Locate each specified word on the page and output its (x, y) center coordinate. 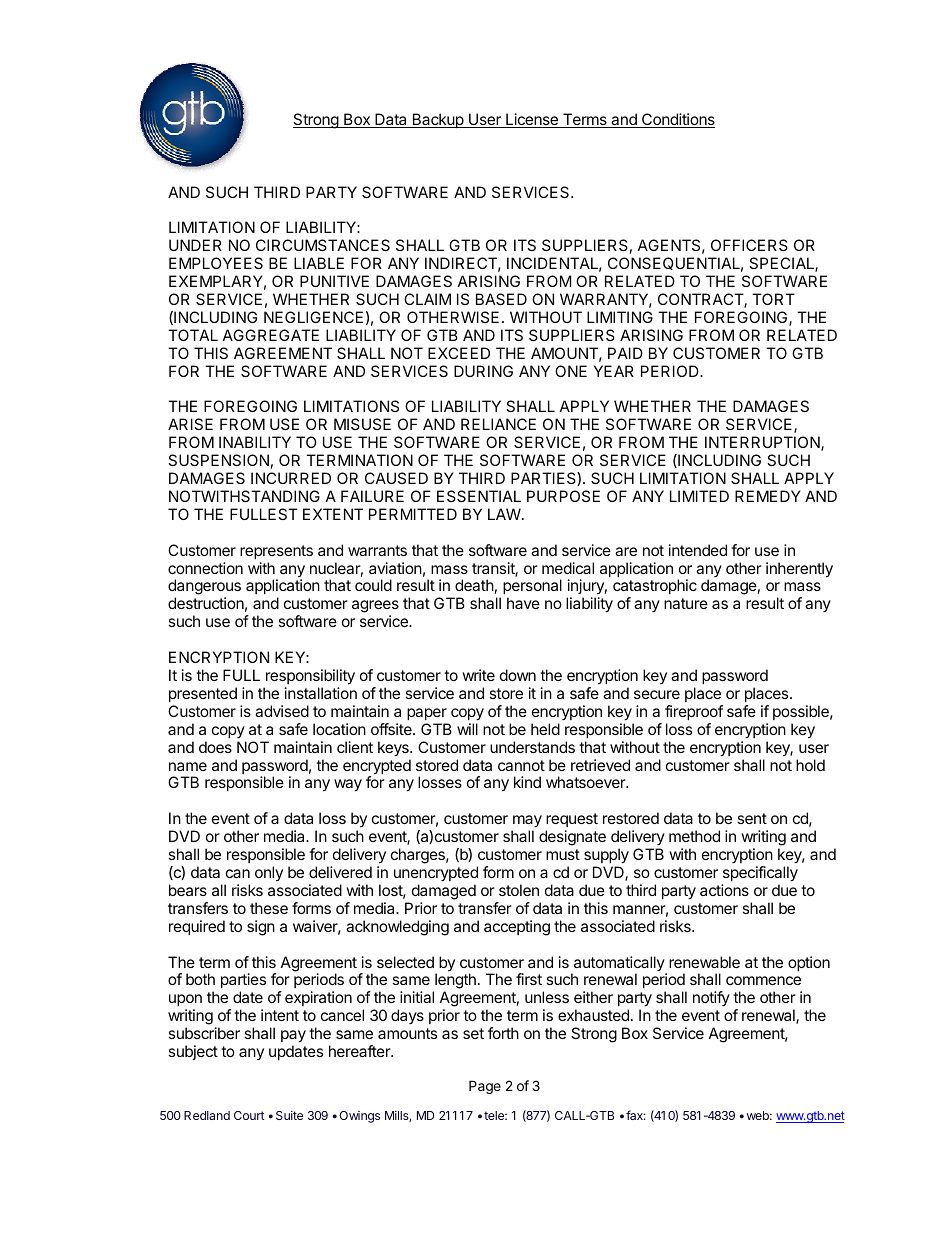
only (269, 873)
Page (485, 1087)
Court (249, 1115)
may (527, 823)
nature (686, 603)
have (523, 603)
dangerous (204, 588)
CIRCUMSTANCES (323, 245)
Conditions (677, 120)
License (532, 120)
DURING (483, 371)
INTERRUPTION (763, 443)
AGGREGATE (271, 335)
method (694, 836)
